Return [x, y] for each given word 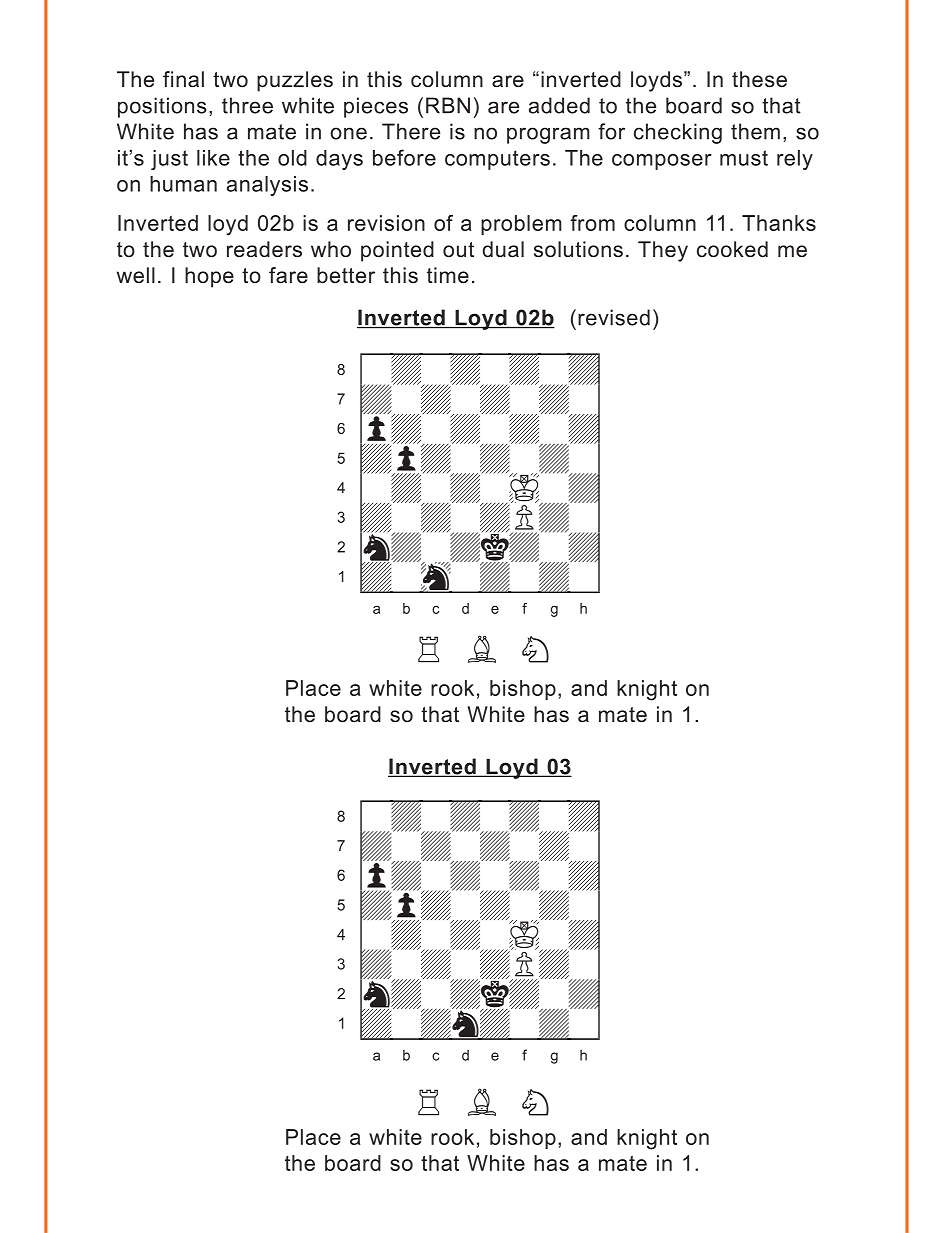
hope [209, 277]
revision [386, 223]
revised [614, 317]
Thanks [779, 223]
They [663, 251]
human [183, 184]
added [559, 105]
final [183, 79]
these [759, 79]
